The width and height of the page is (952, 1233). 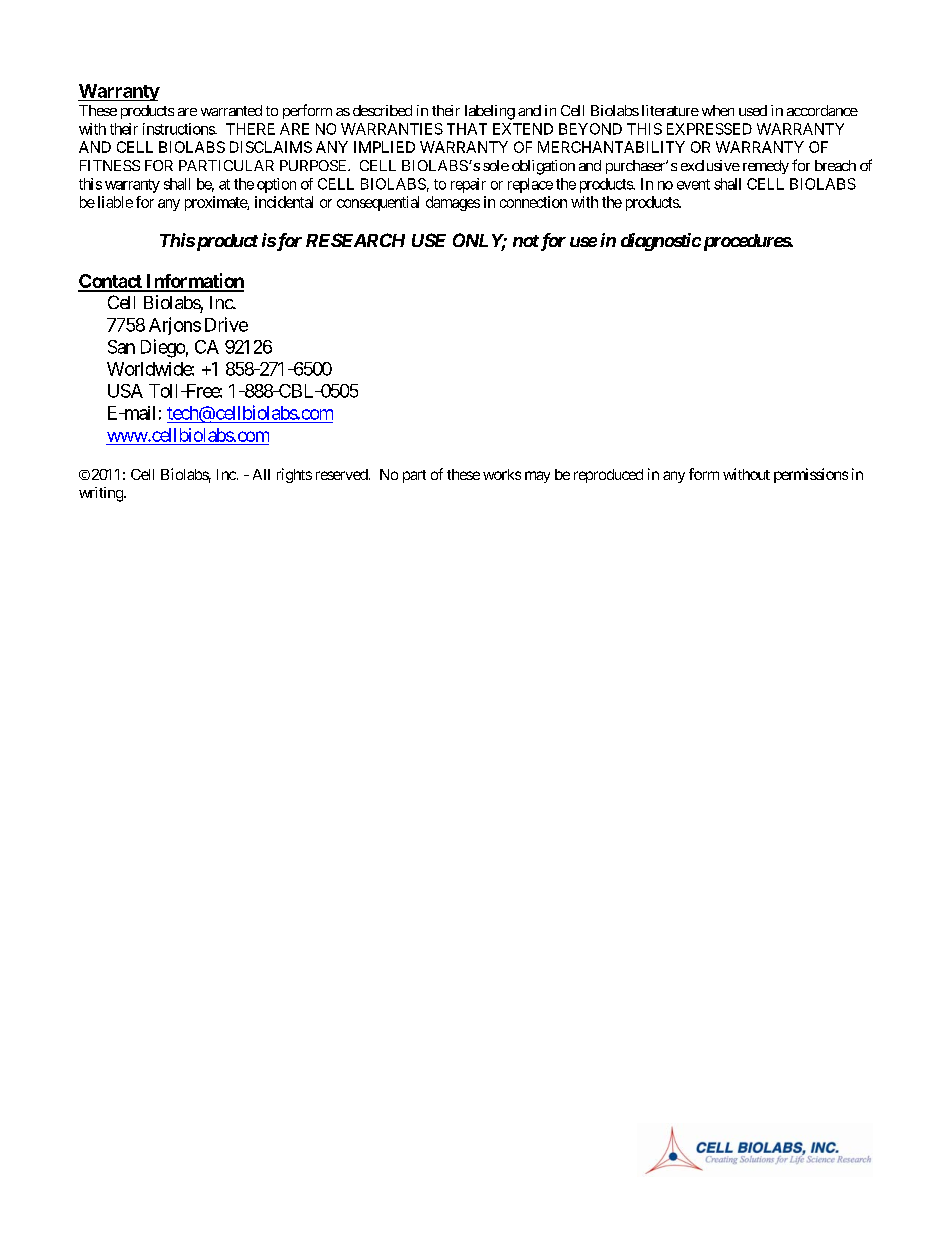 What do you see at coordinates (467, 129) in the page?
I see `THAT` at bounding box center [467, 129].
